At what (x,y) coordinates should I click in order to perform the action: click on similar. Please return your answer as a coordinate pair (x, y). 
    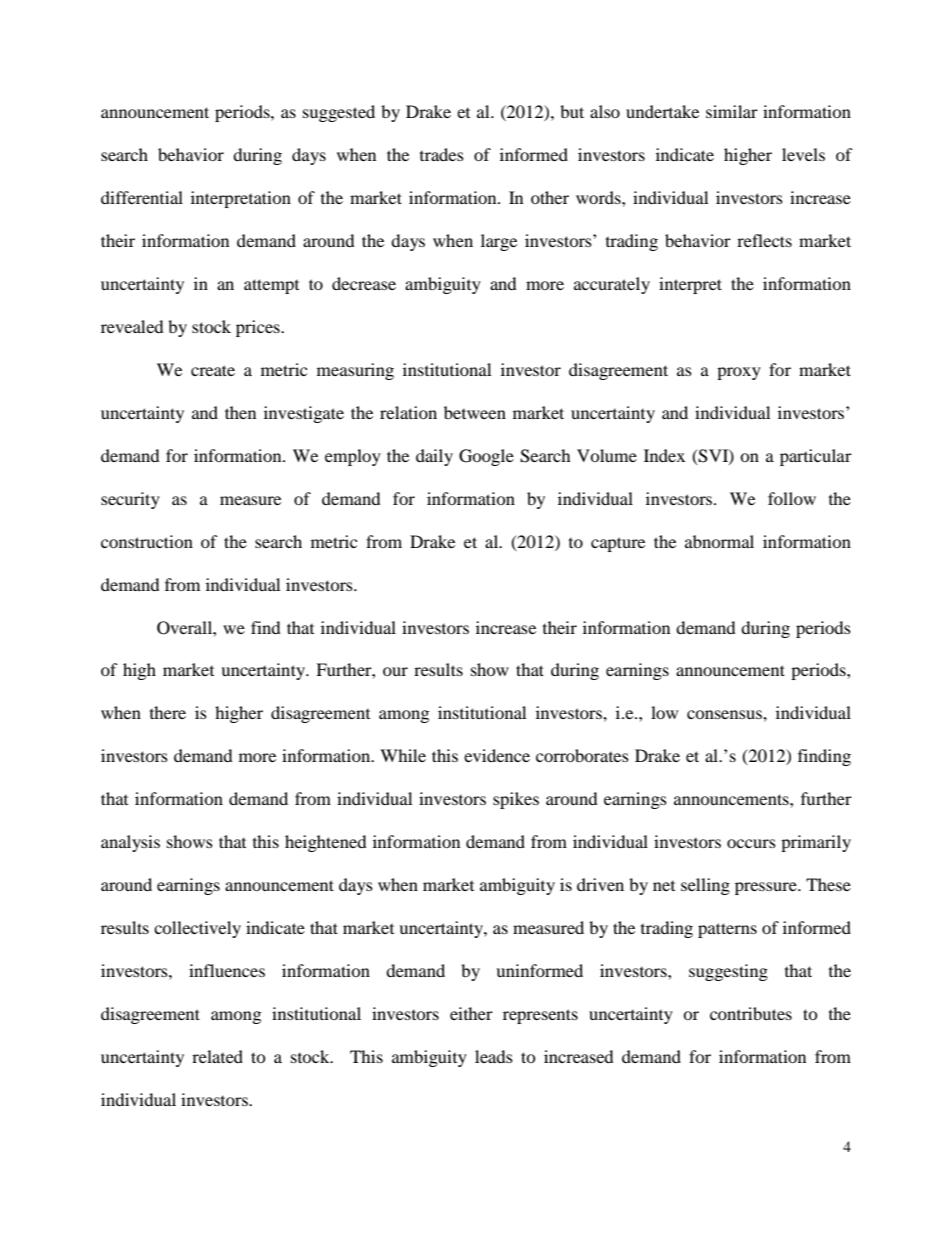
    Looking at the image, I should click on (732, 111).
